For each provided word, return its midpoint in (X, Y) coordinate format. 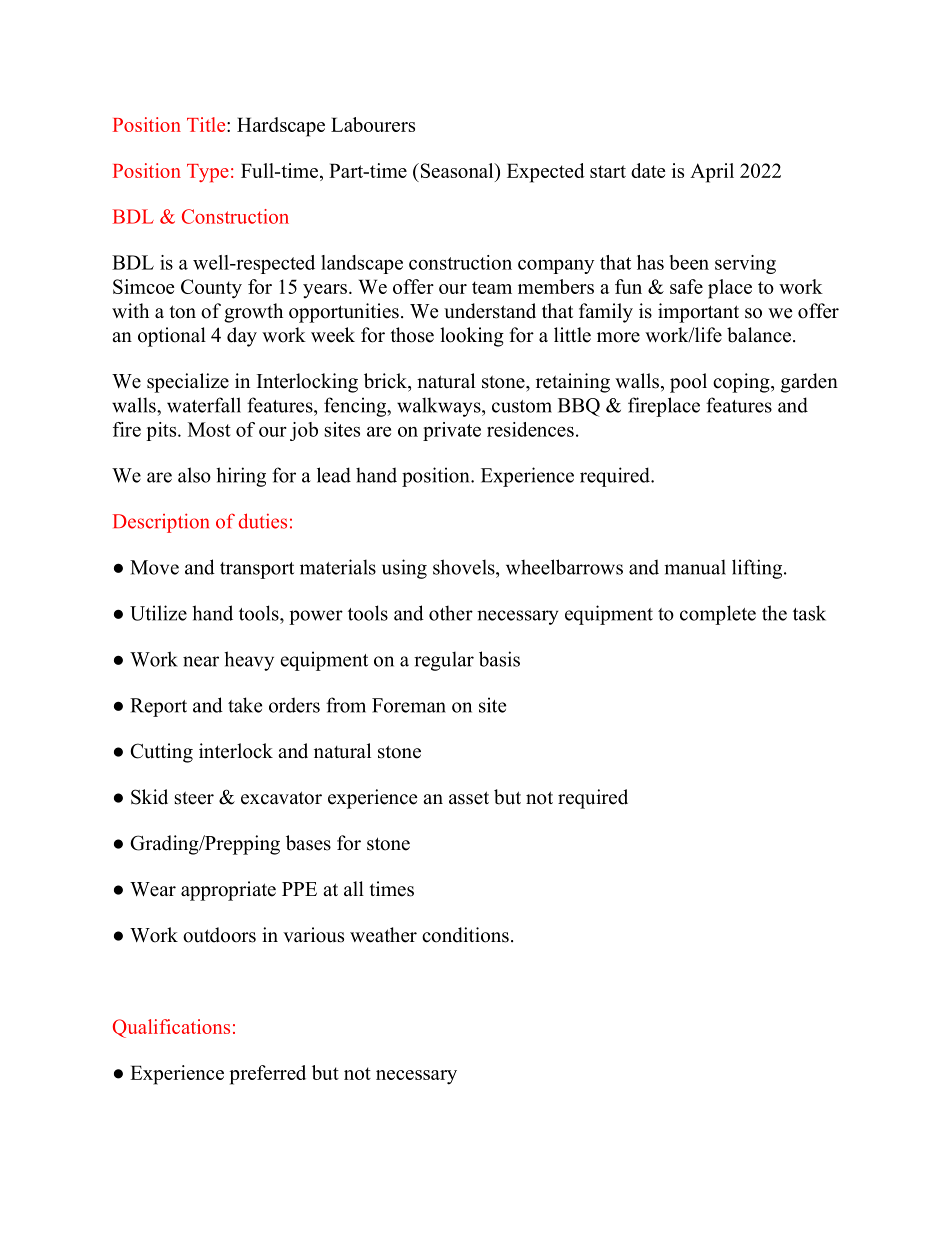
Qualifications (171, 1028)
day (242, 337)
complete (718, 615)
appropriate (228, 891)
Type (208, 173)
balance (759, 335)
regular (444, 661)
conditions (465, 935)
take (245, 705)
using (404, 569)
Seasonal (457, 170)
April (712, 173)
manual (695, 567)
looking (472, 337)
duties (263, 521)
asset (469, 798)
